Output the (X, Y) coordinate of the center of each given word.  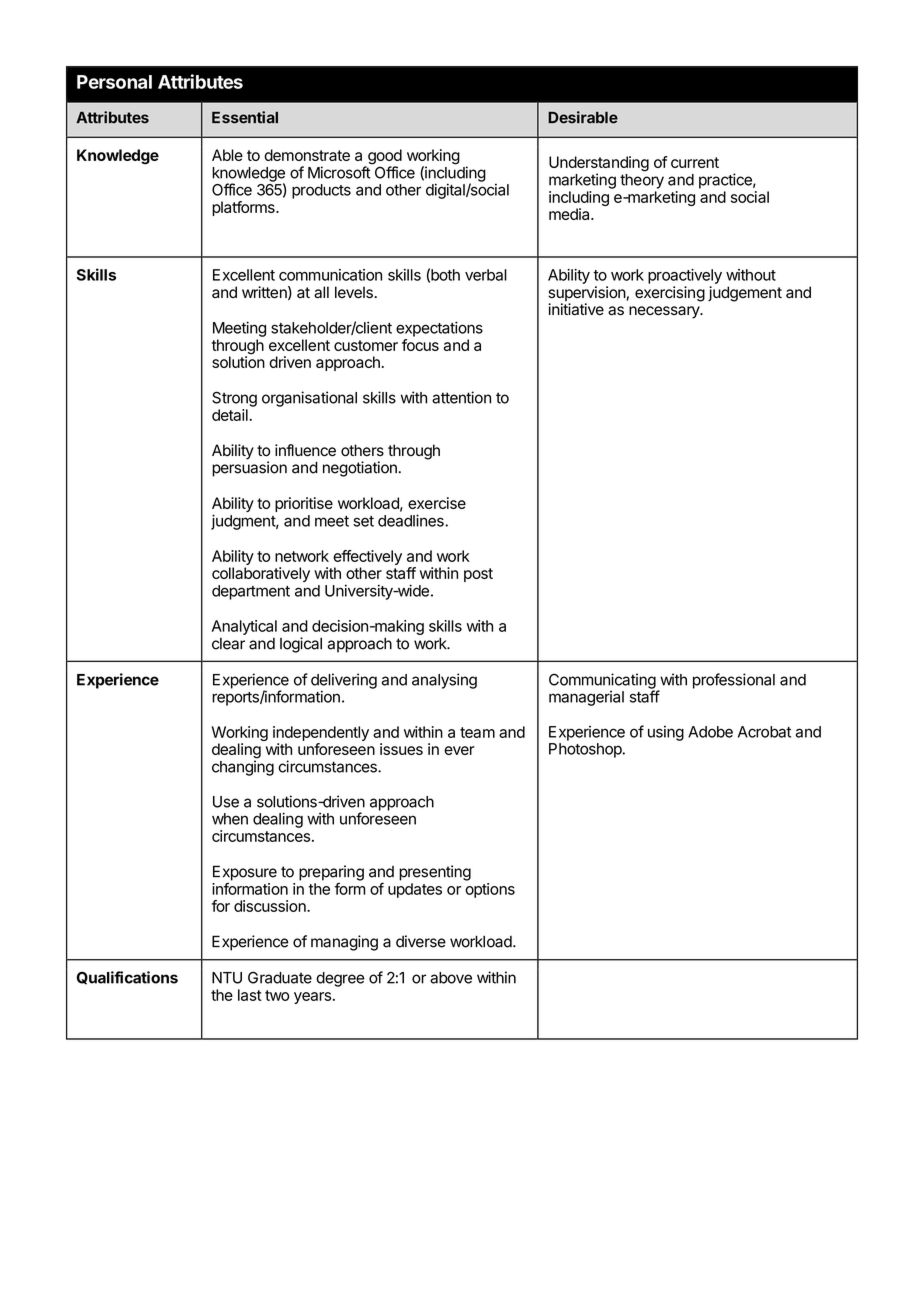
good (384, 158)
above (451, 978)
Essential (245, 117)
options (490, 890)
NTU (227, 978)
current (695, 162)
